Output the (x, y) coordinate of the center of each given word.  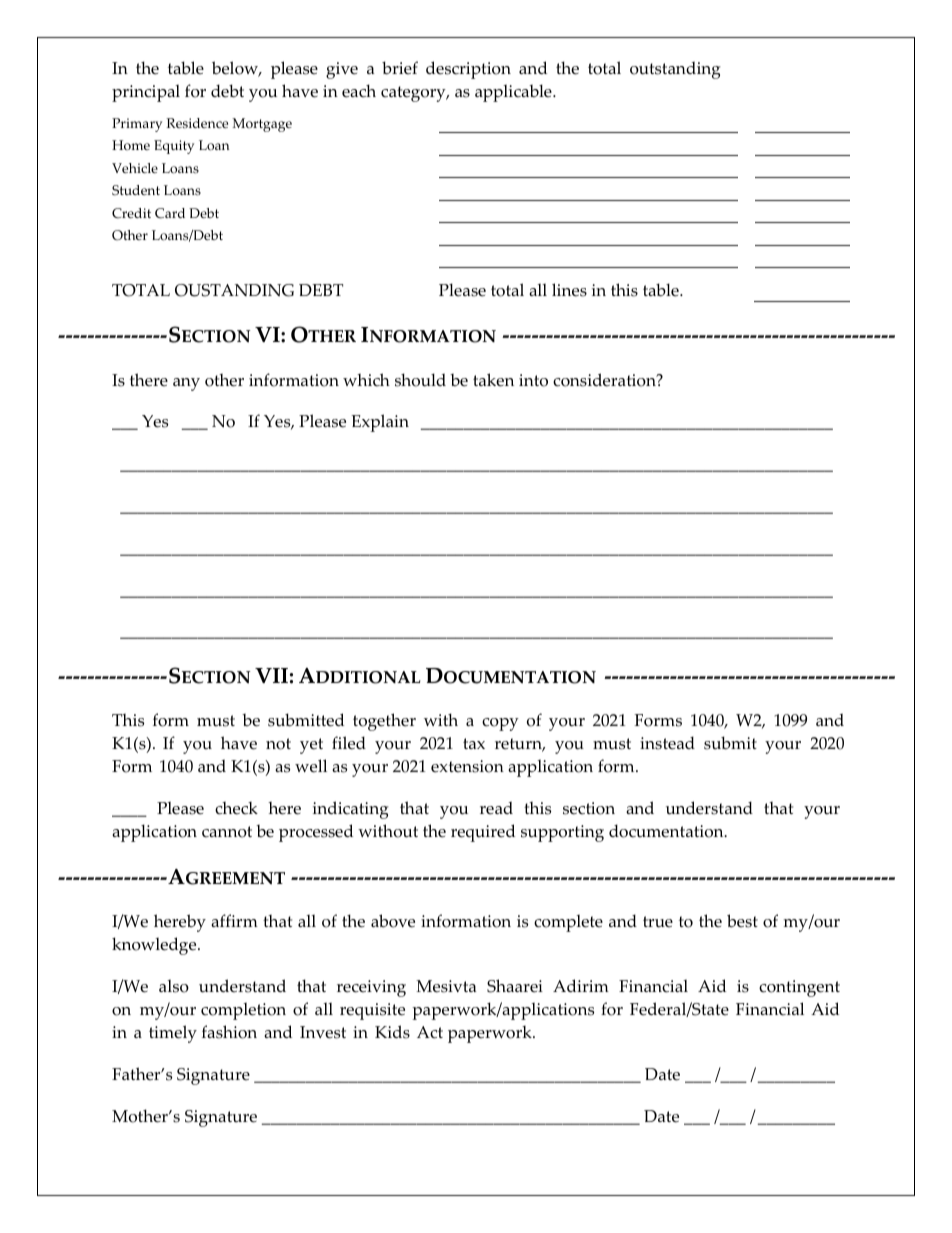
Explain (380, 423)
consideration (605, 380)
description (468, 70)
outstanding (675, 70)
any (186, 384)
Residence (197, 123)
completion (243, 1011)
